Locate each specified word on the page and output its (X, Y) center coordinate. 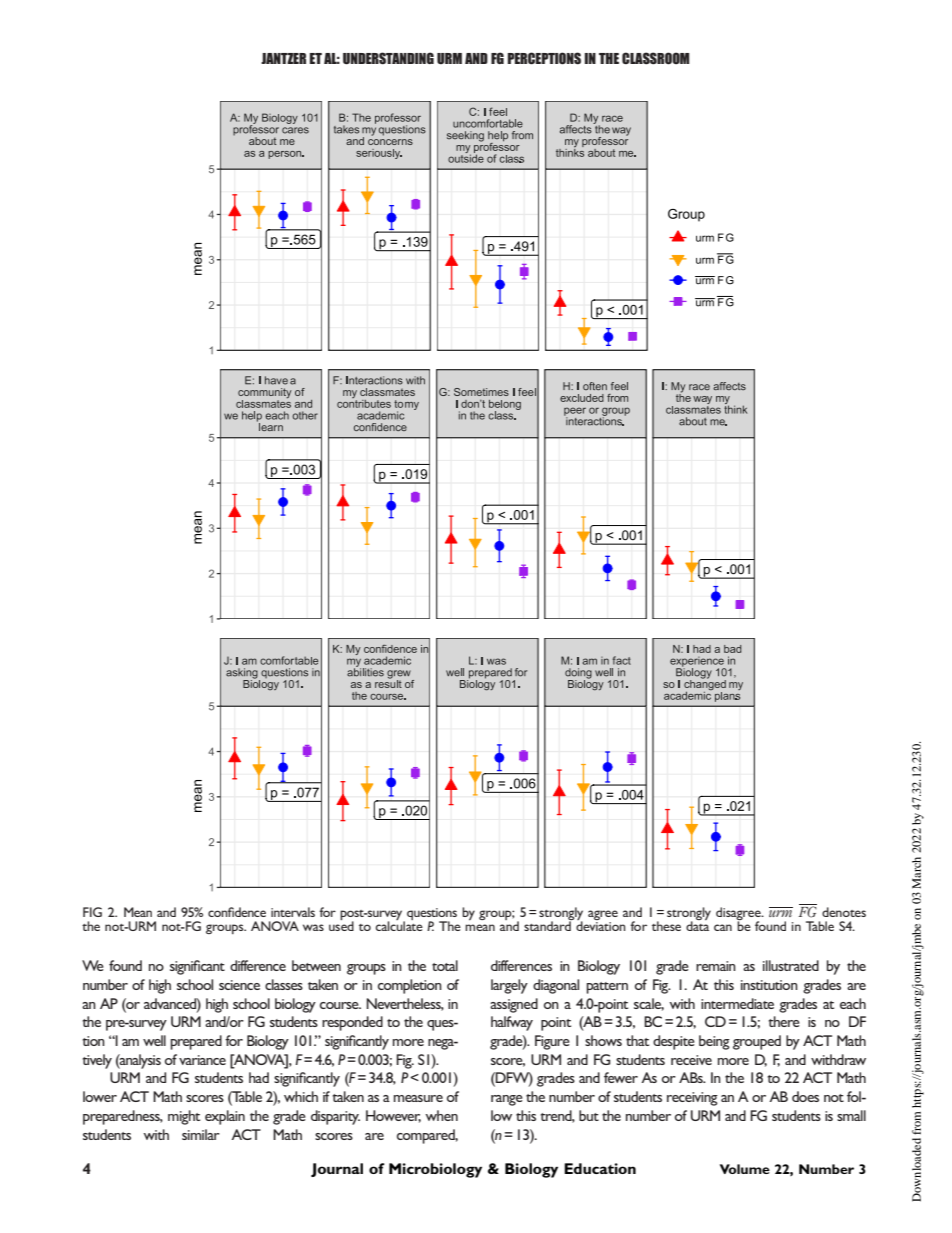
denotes (844, 912)
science (239, 985)
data (697, 925)
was (313, 927)
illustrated (791, 965)
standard (548, 925)
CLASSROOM (656, 58)
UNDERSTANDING (388, 58)
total (445, 965)
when (441, 1115)
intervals (293, 912)
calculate (399, 925)
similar (201, 1134)
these (666, 926)
